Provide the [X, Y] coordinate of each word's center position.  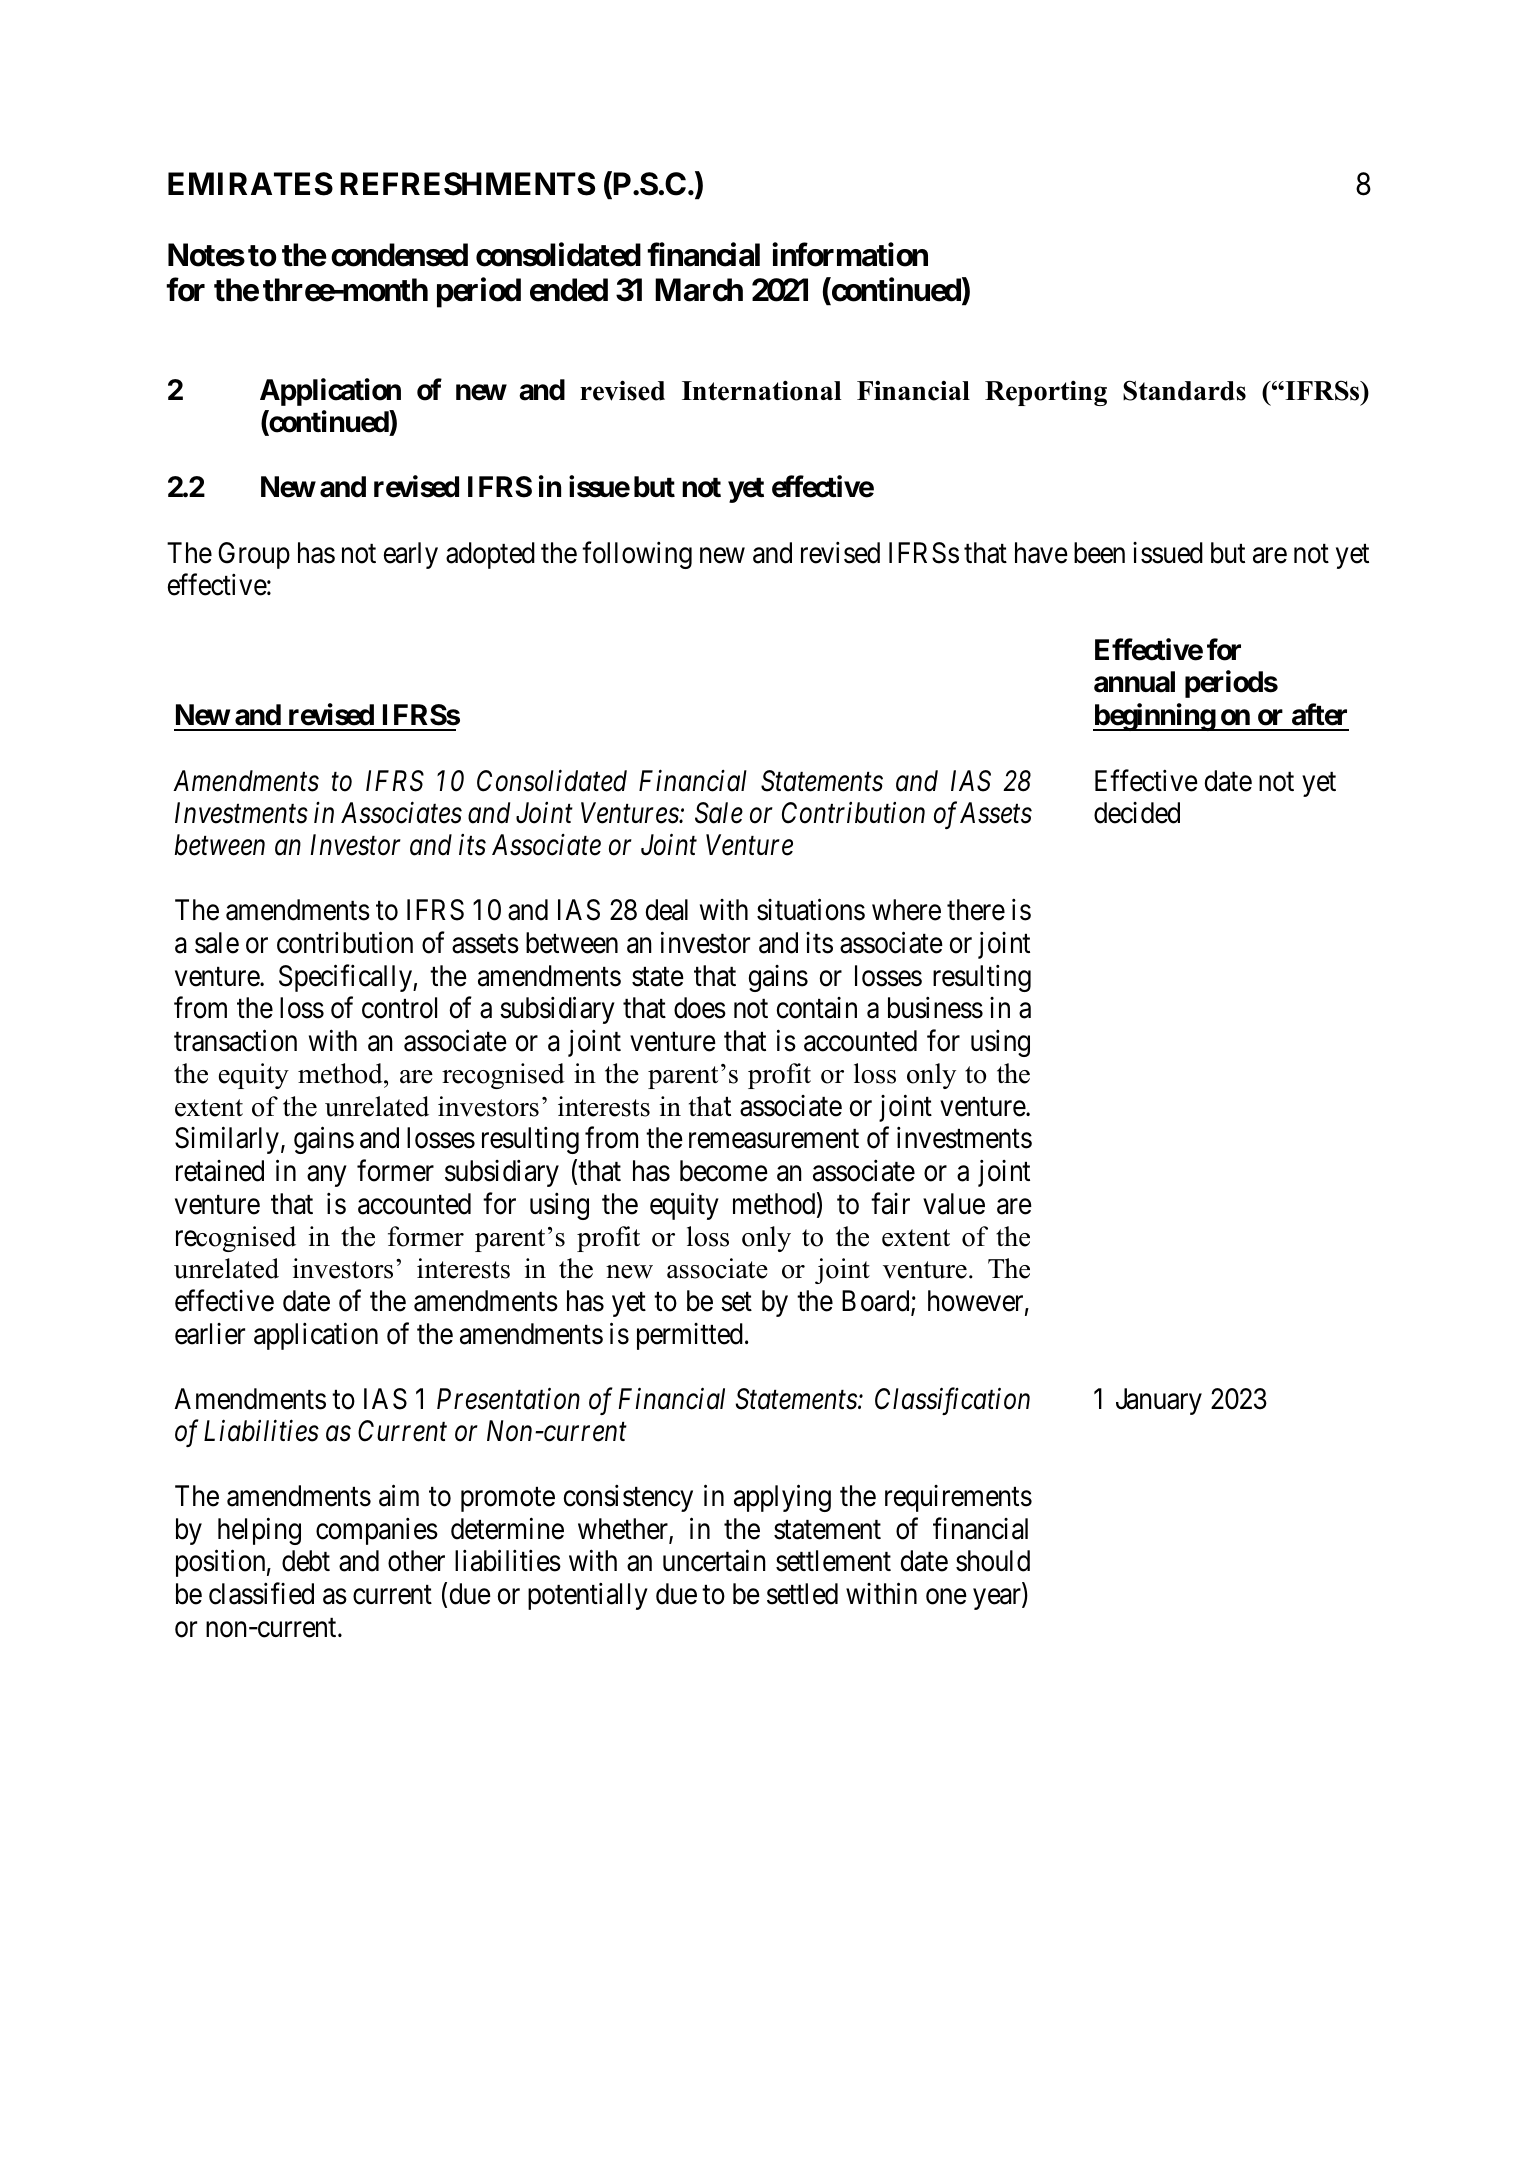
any [326, 1176]
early [411, 555]
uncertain [714, 1561]
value [954, 1204]
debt [306, 1561]
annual [1134, 682]
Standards [1184, 390]
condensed [399, 255]
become [724, 1171]
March [699, 290]
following [637, 555]
